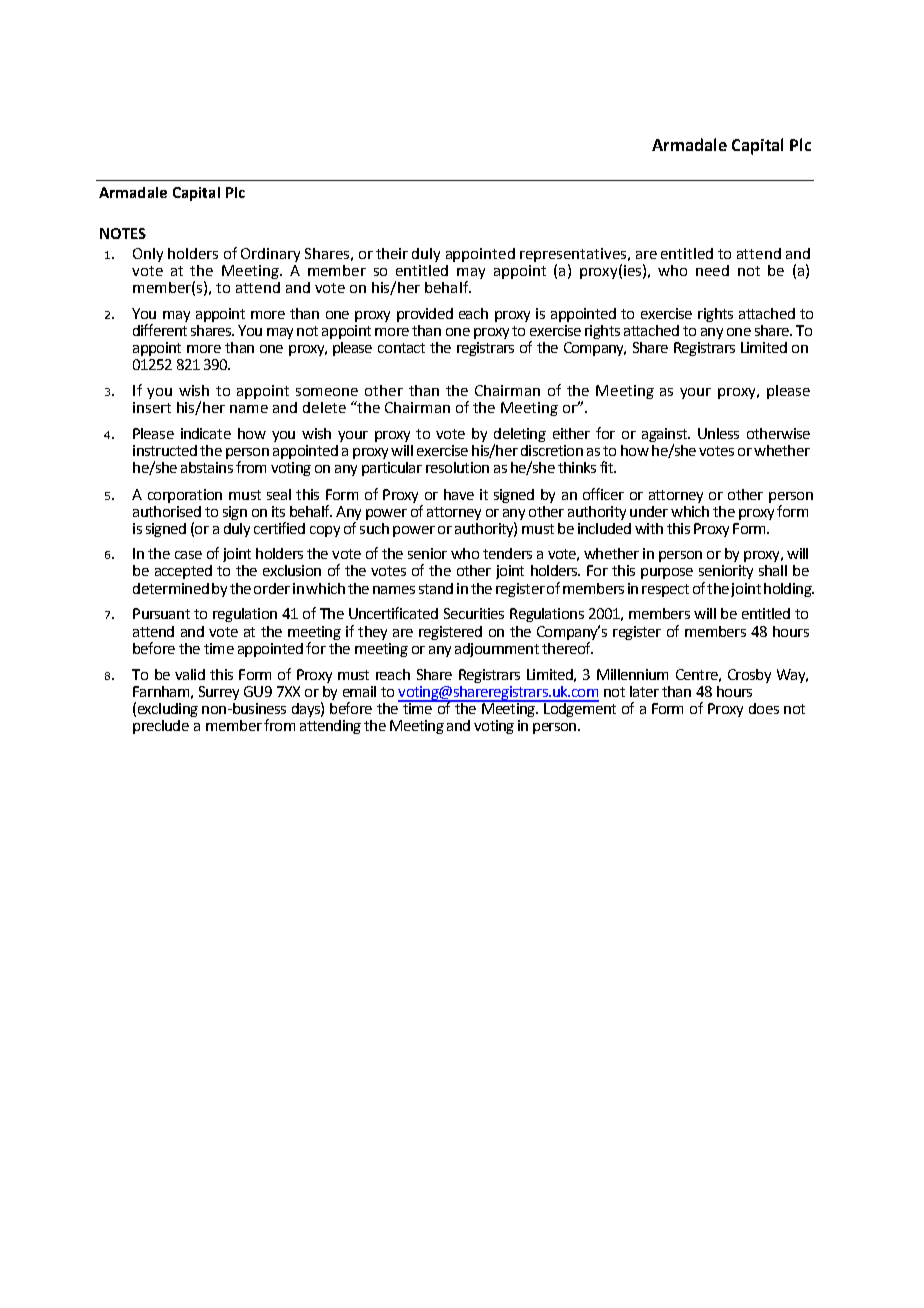  Describe the element at coordinates (457, 467) in the document. I see `resolution` at that location.
